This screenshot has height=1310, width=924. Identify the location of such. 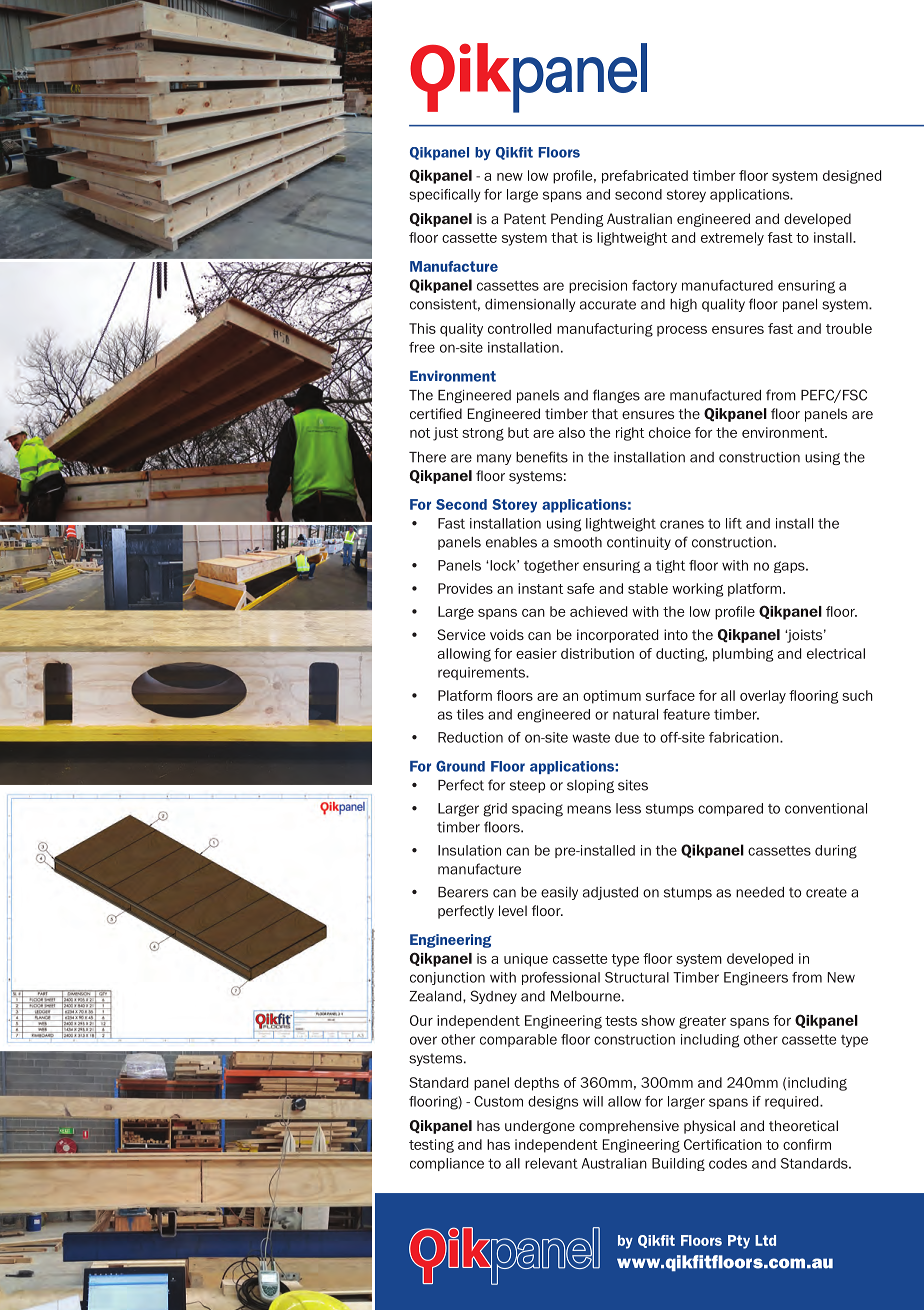
(857, 695).
